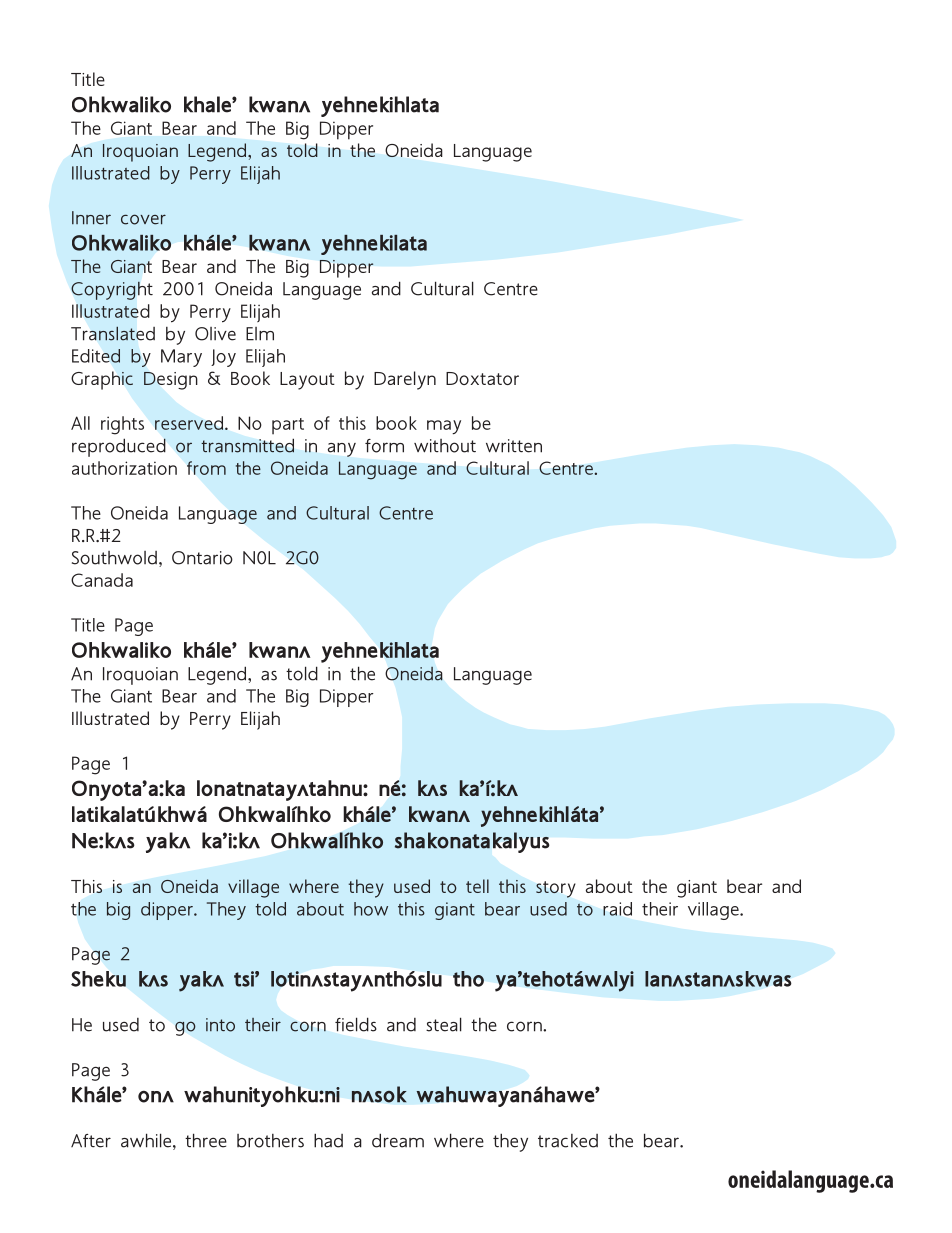  I want to click on how, so click(371, 909).
